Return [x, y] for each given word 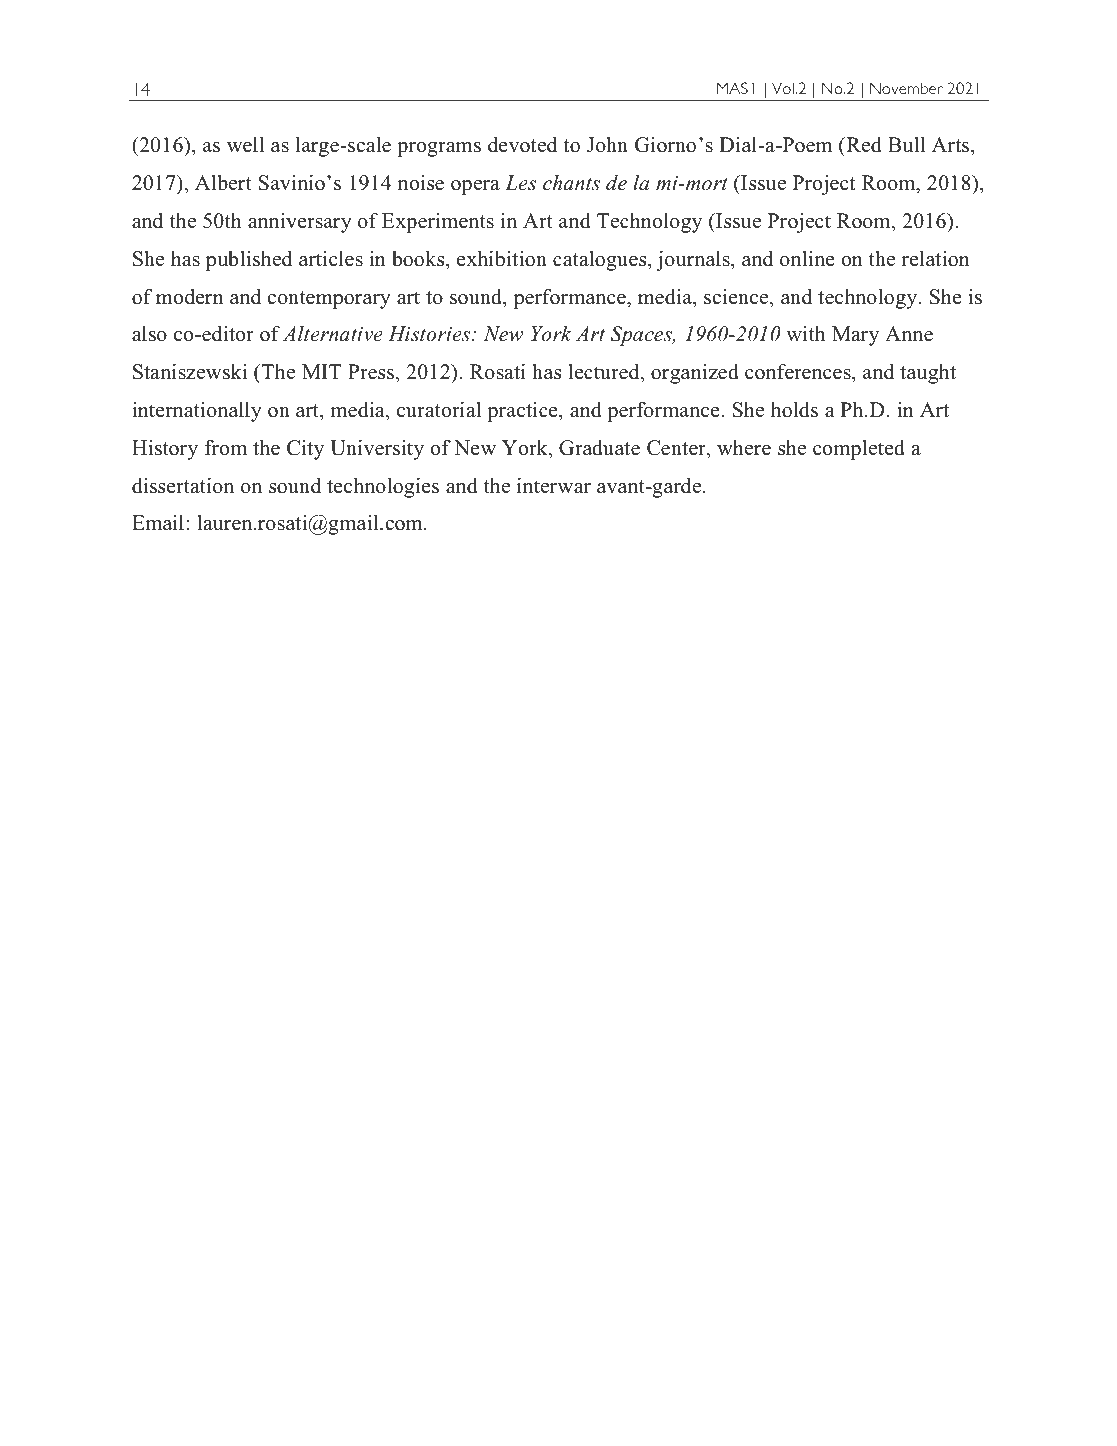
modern [190, 297]
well [245, 145]
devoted [522, 145]
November [906, 88]
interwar [554, 486]
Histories [430, 334]
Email [158, 522]
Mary [855, 336]
